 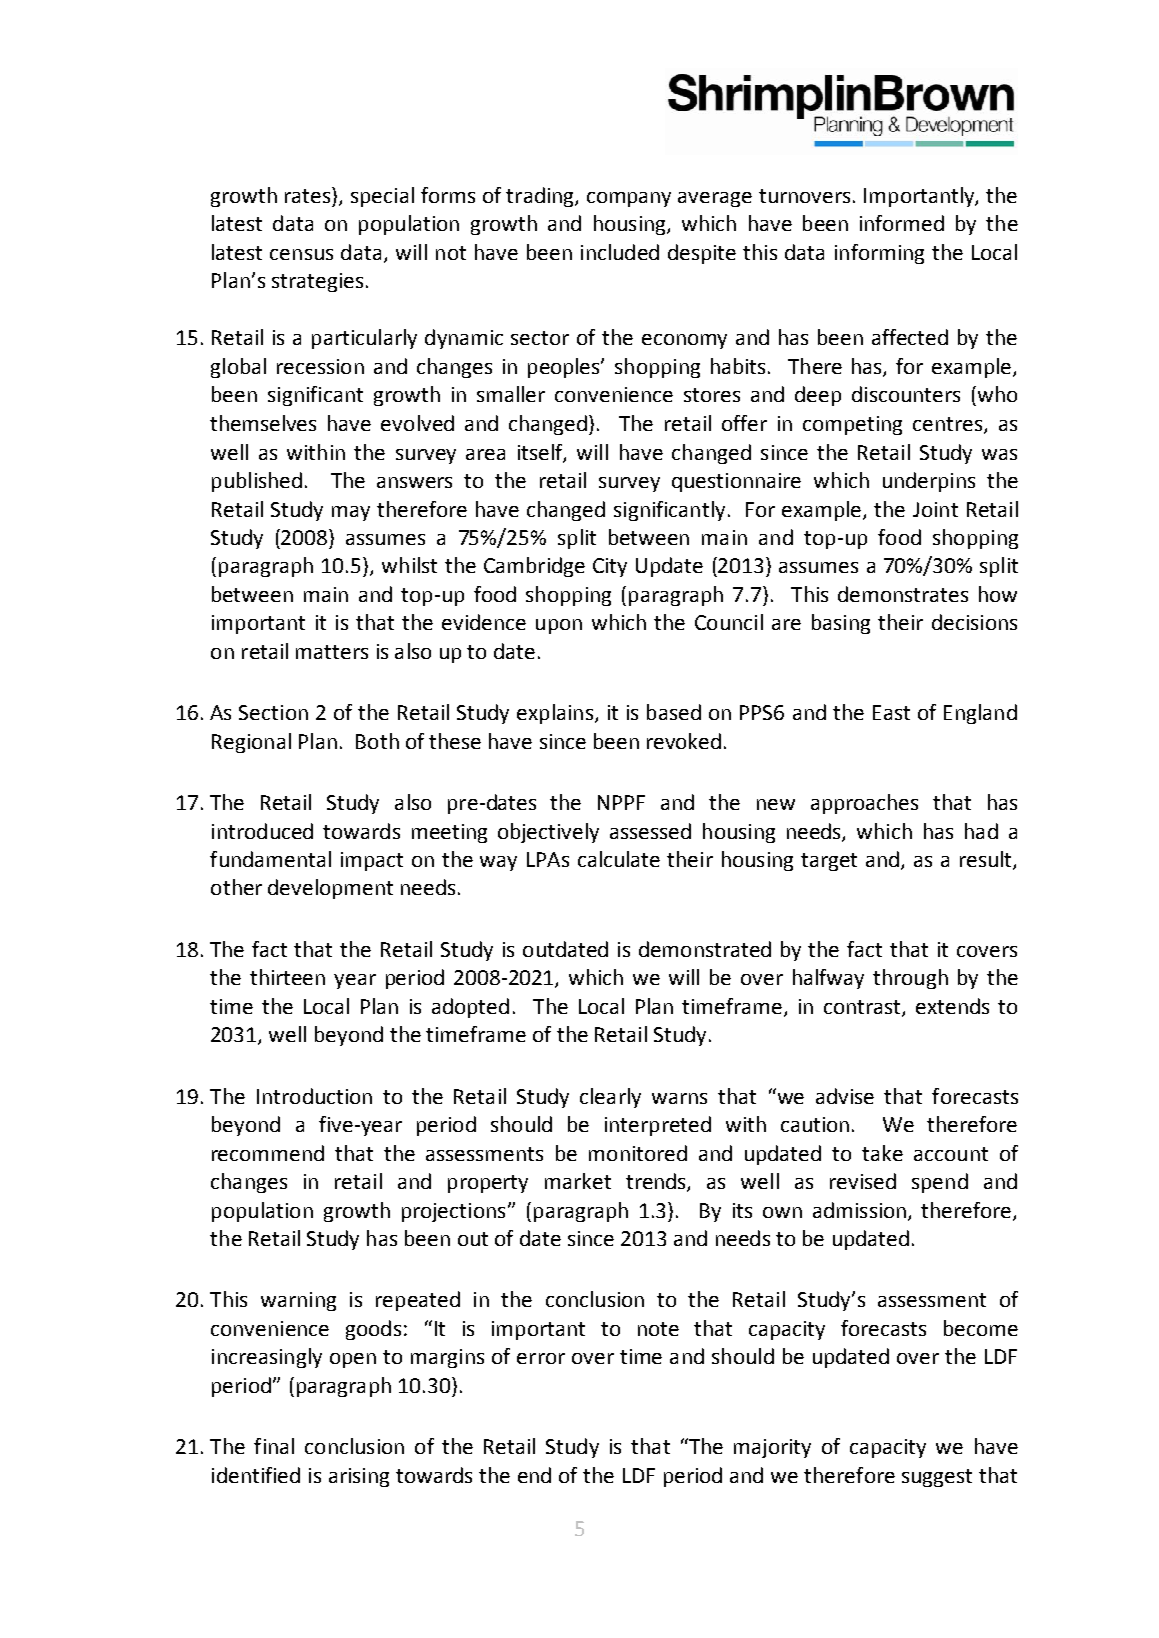 I want to click on thirteen, so click(x=287, y=977).
